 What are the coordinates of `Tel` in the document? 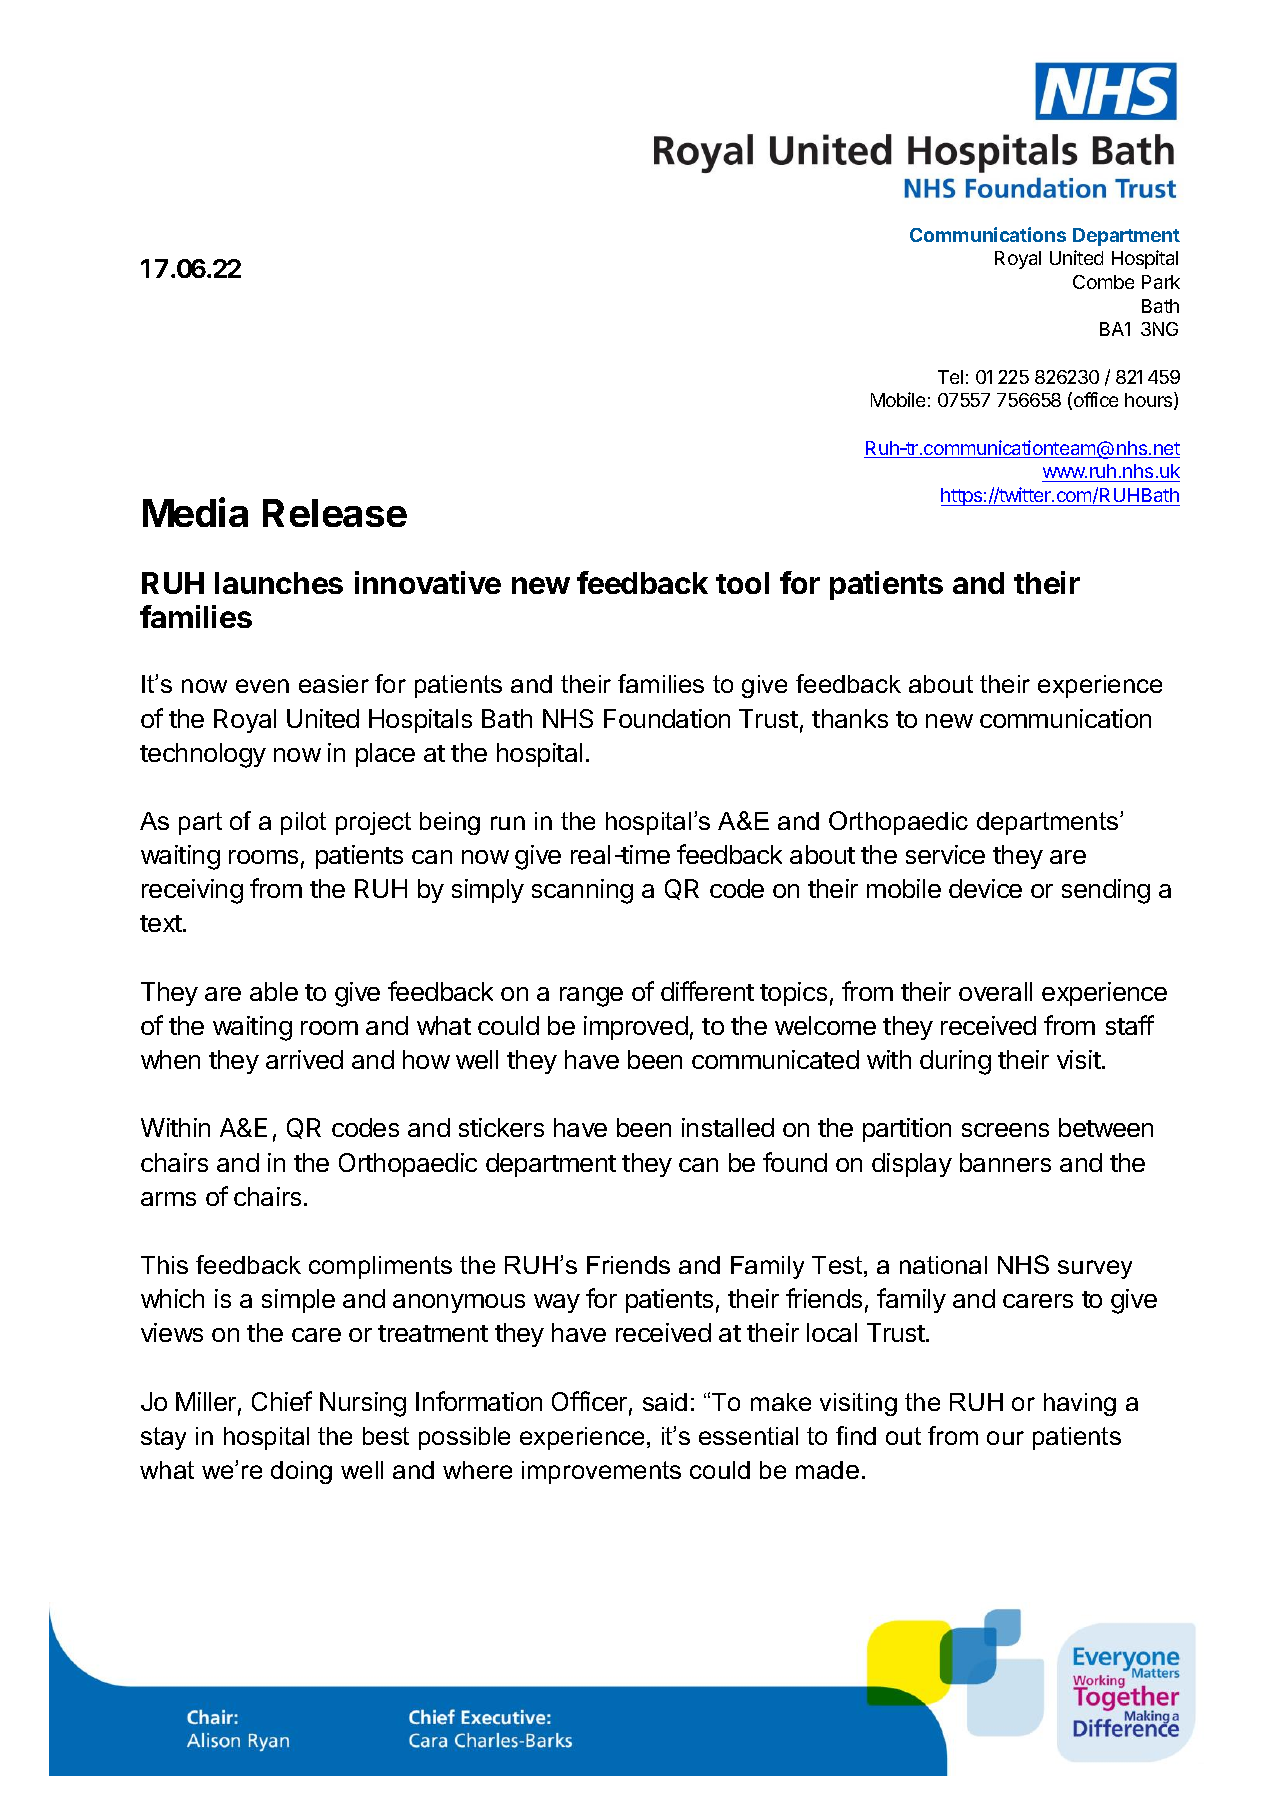 It's located at (950, 377).
